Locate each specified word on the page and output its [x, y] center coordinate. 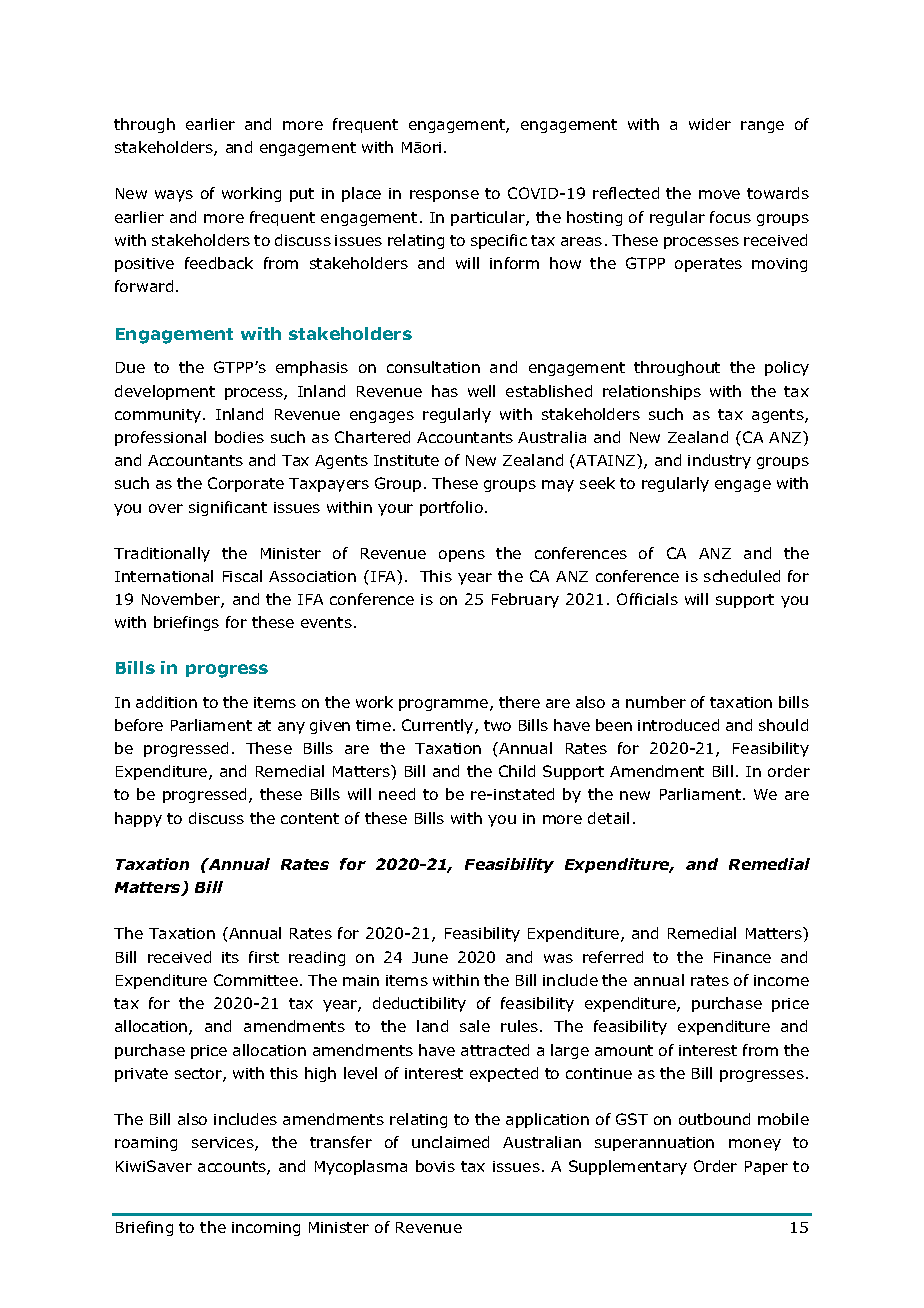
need [397, 794]
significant [228, 508]
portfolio [451, 508]
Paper [766, 1168]
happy [138, 819]
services [224, 1144]
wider [710, 124]
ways [174, 196]
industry [719, 461]
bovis [435, 1166]
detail [608, 818]
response [444, 196]
